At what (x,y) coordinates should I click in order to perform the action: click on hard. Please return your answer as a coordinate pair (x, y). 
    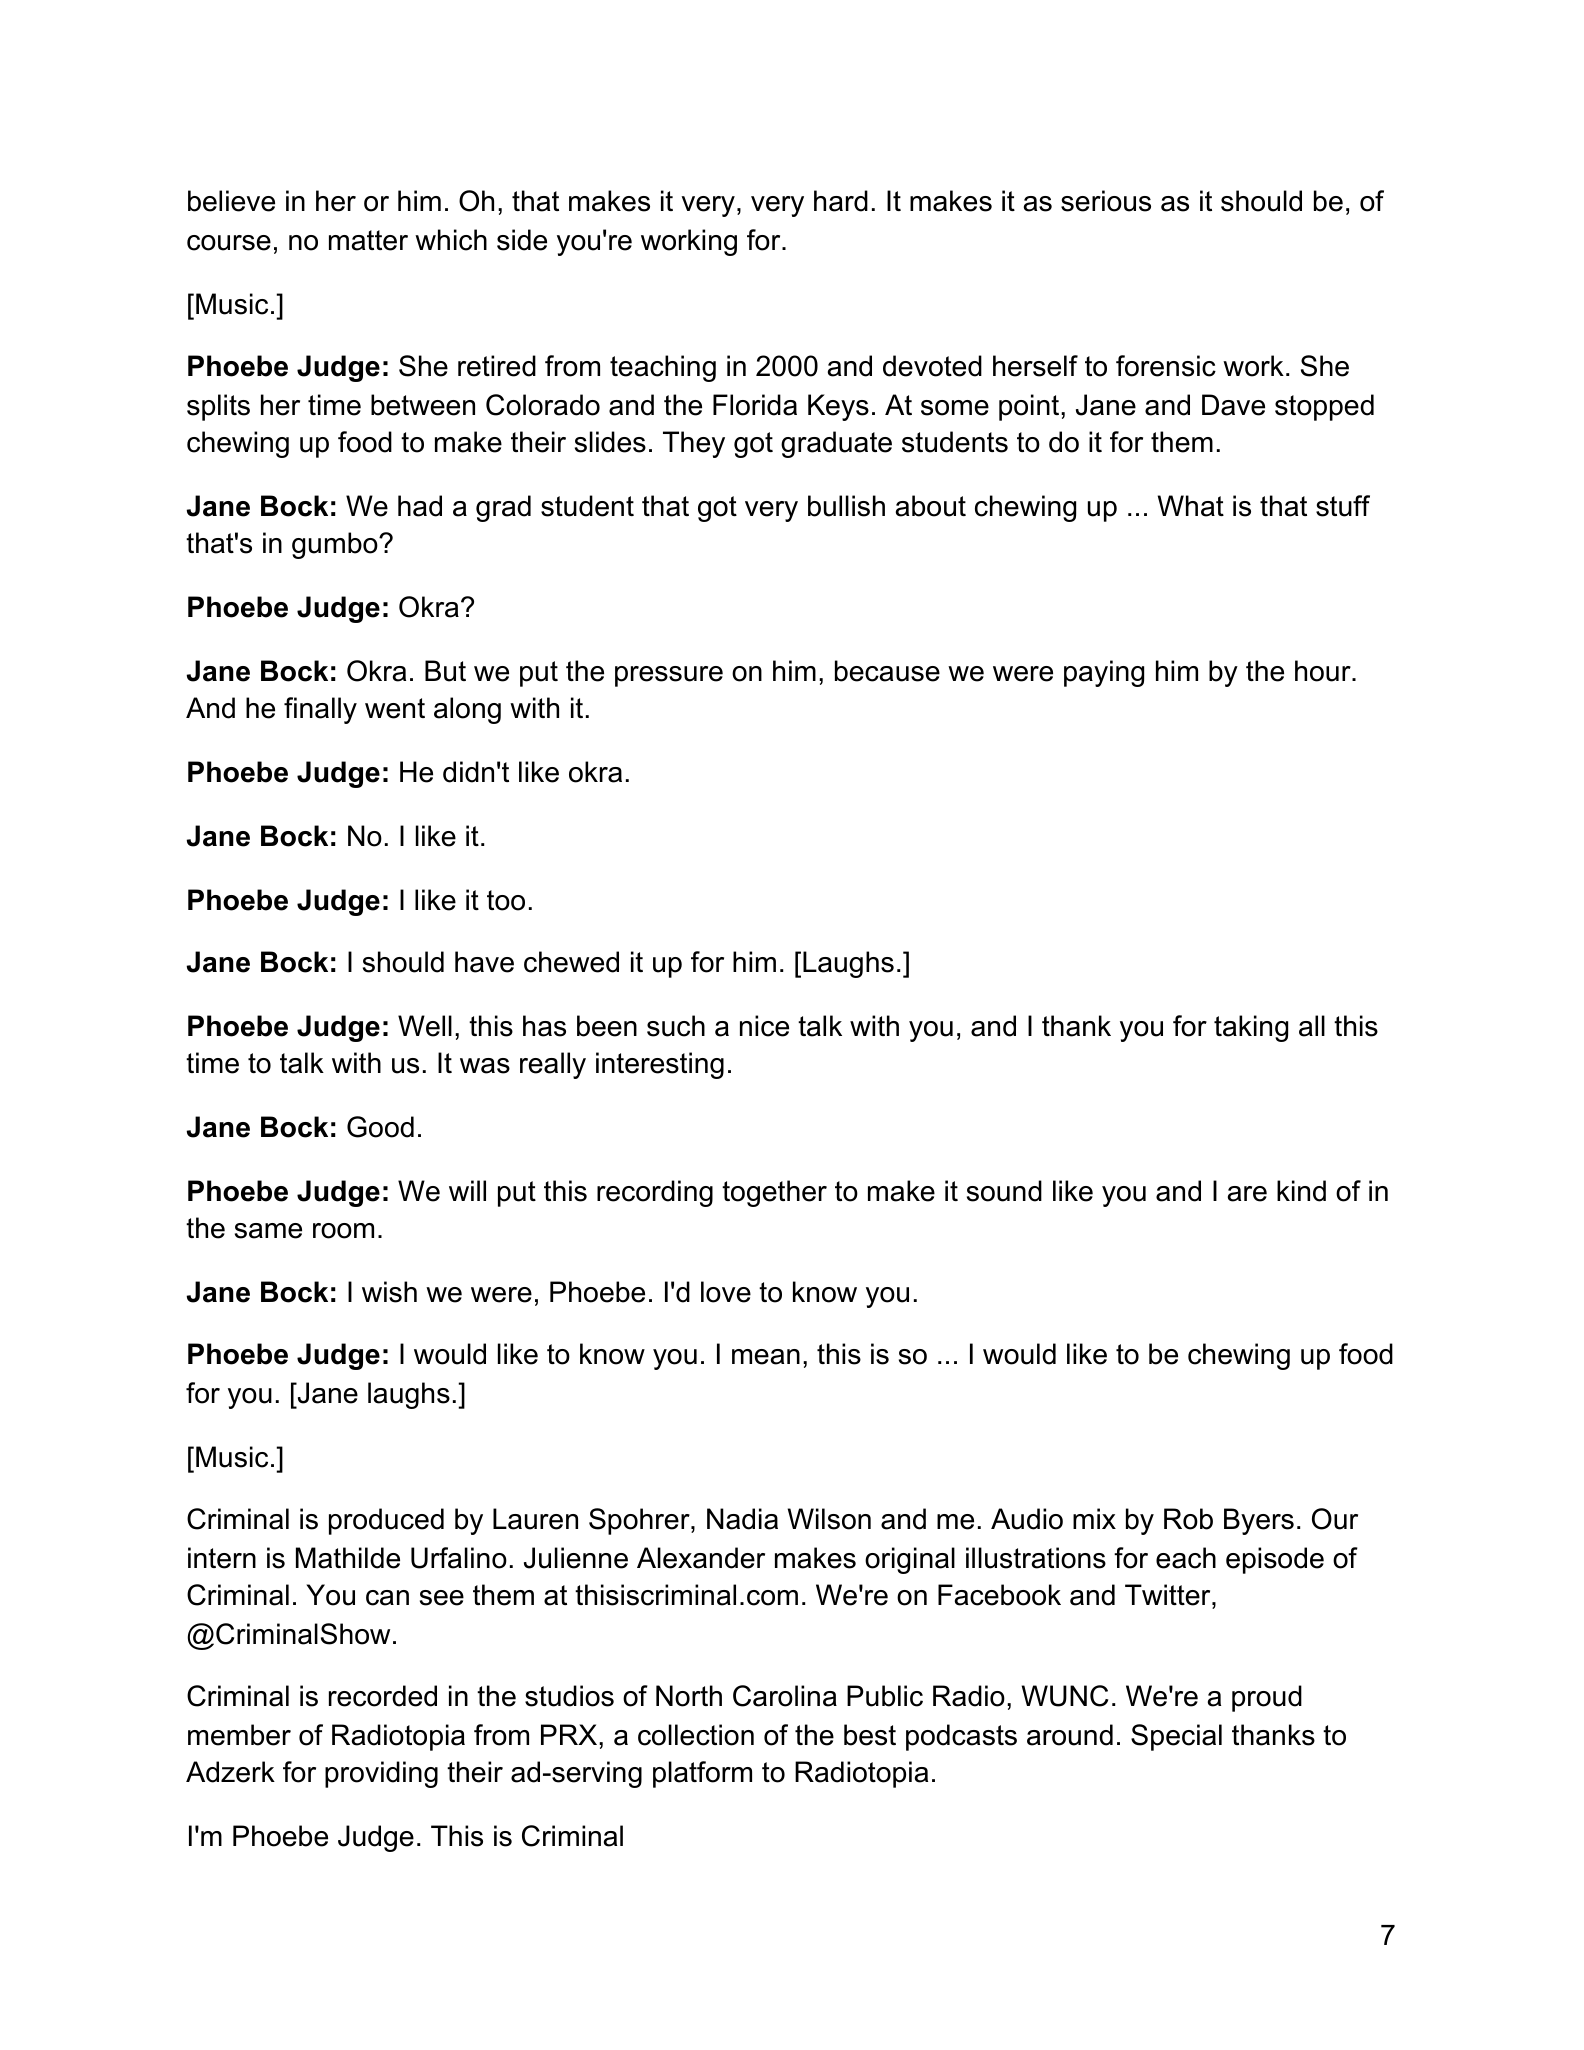
    Looking at the image, I should click on (841, 201).
